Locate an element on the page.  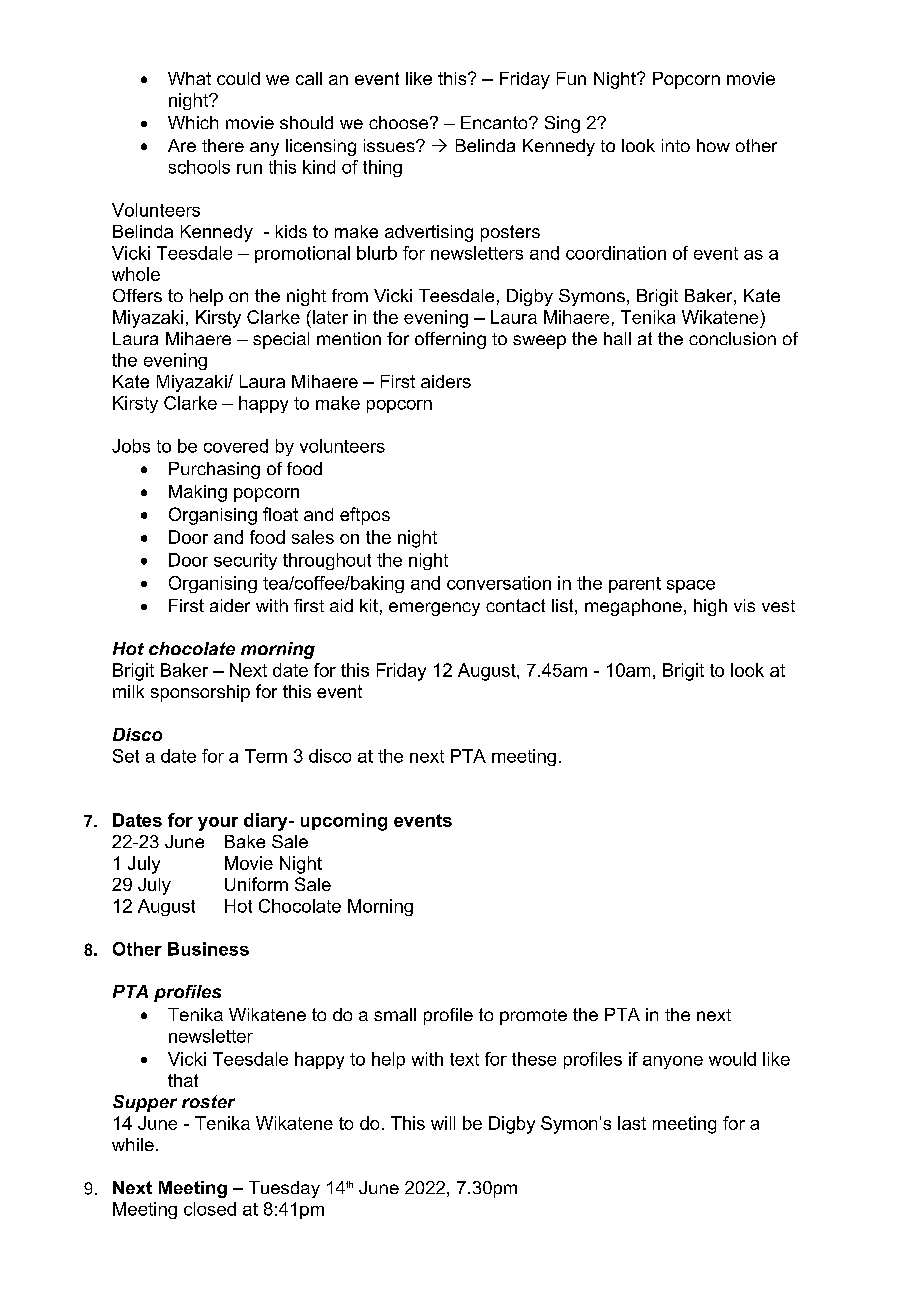
Encanto is located at coordinates (495, 122).
